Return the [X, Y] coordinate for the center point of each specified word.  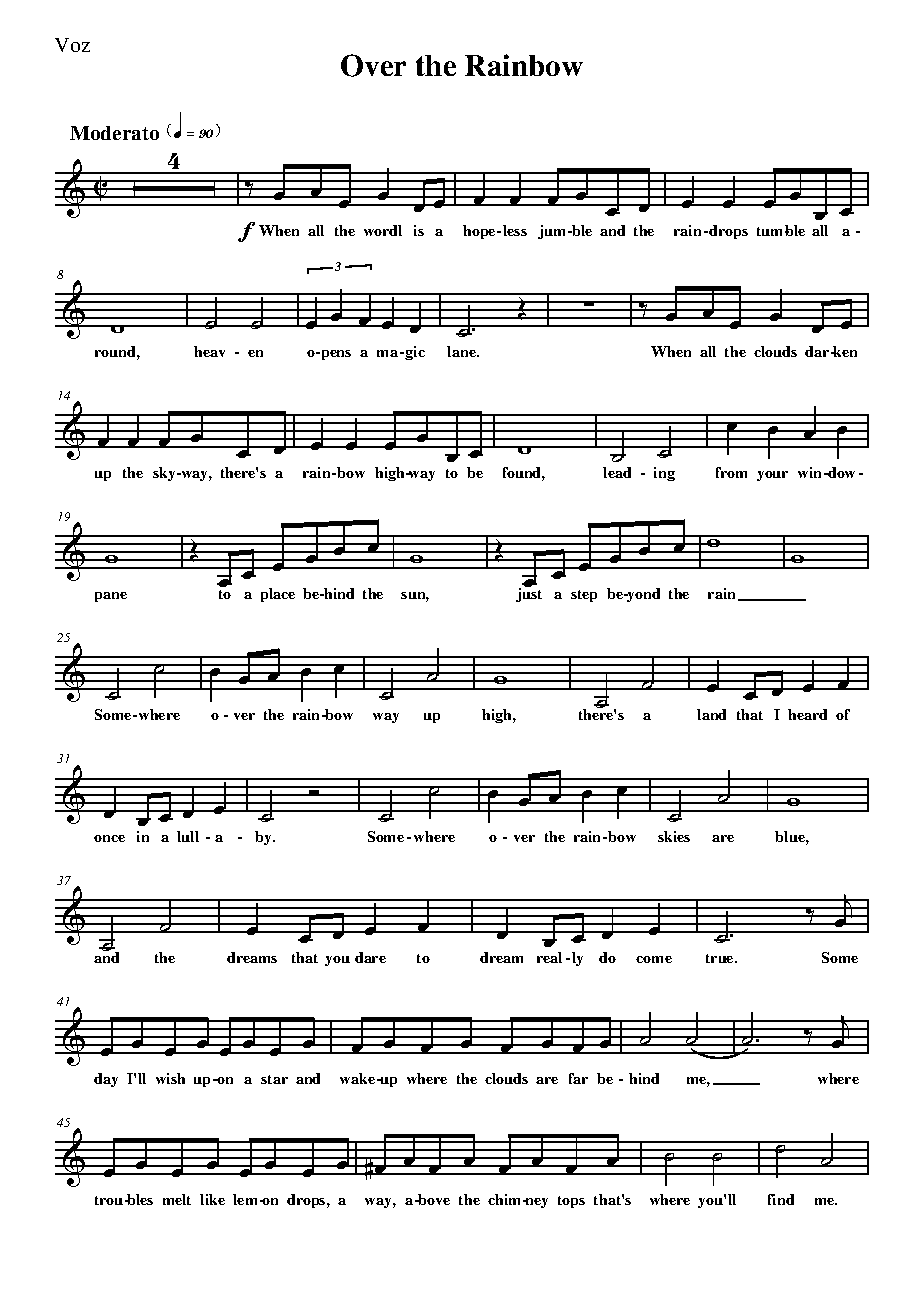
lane [462, 351]
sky [165, 474]
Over [373, 65]
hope [480, 232]
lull [188, 836]
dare [370, 957]
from [731, 472]
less [515, 230]
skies [674, 836]
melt [177, 1199]
